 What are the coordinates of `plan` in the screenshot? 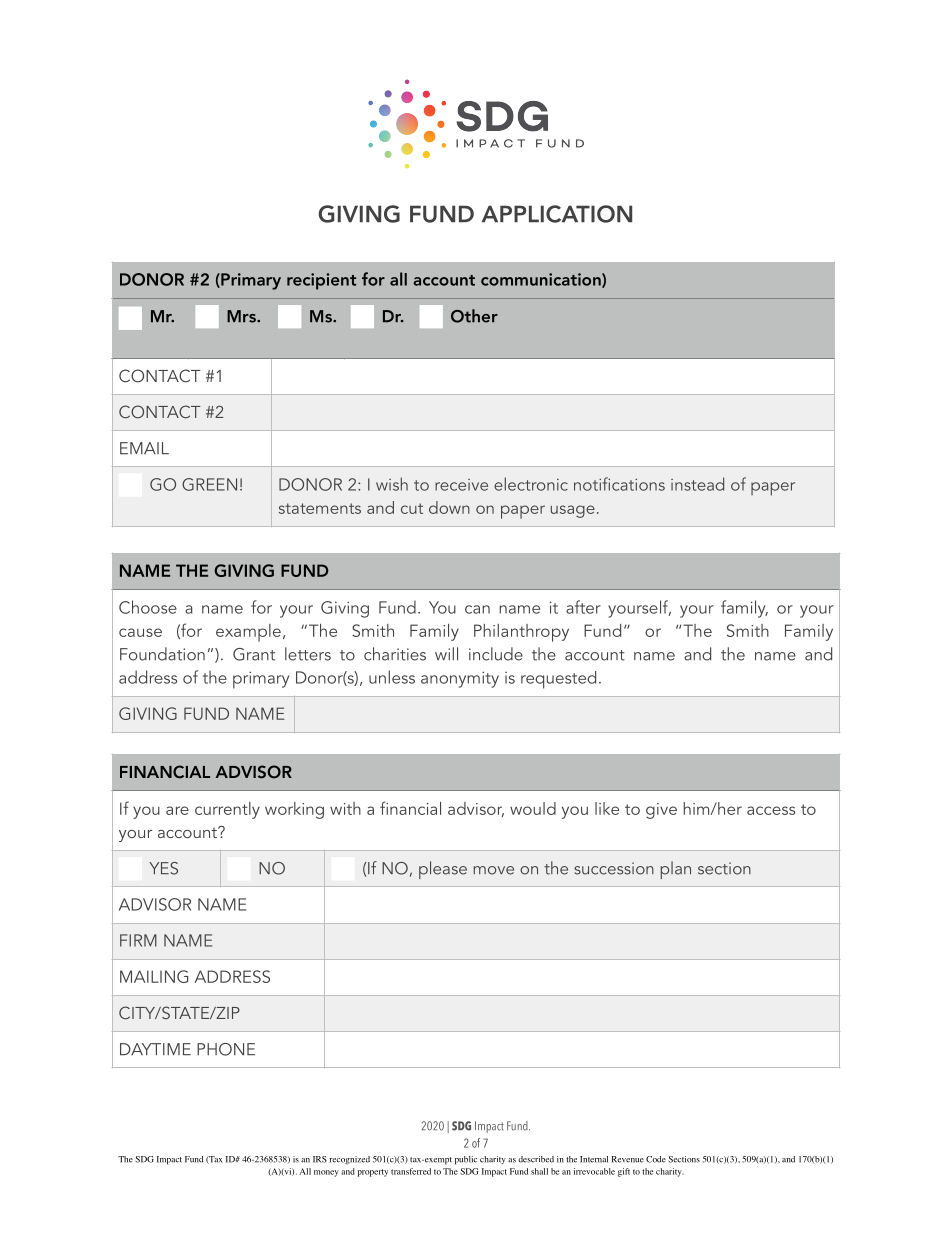 It's located at (676, 870).
